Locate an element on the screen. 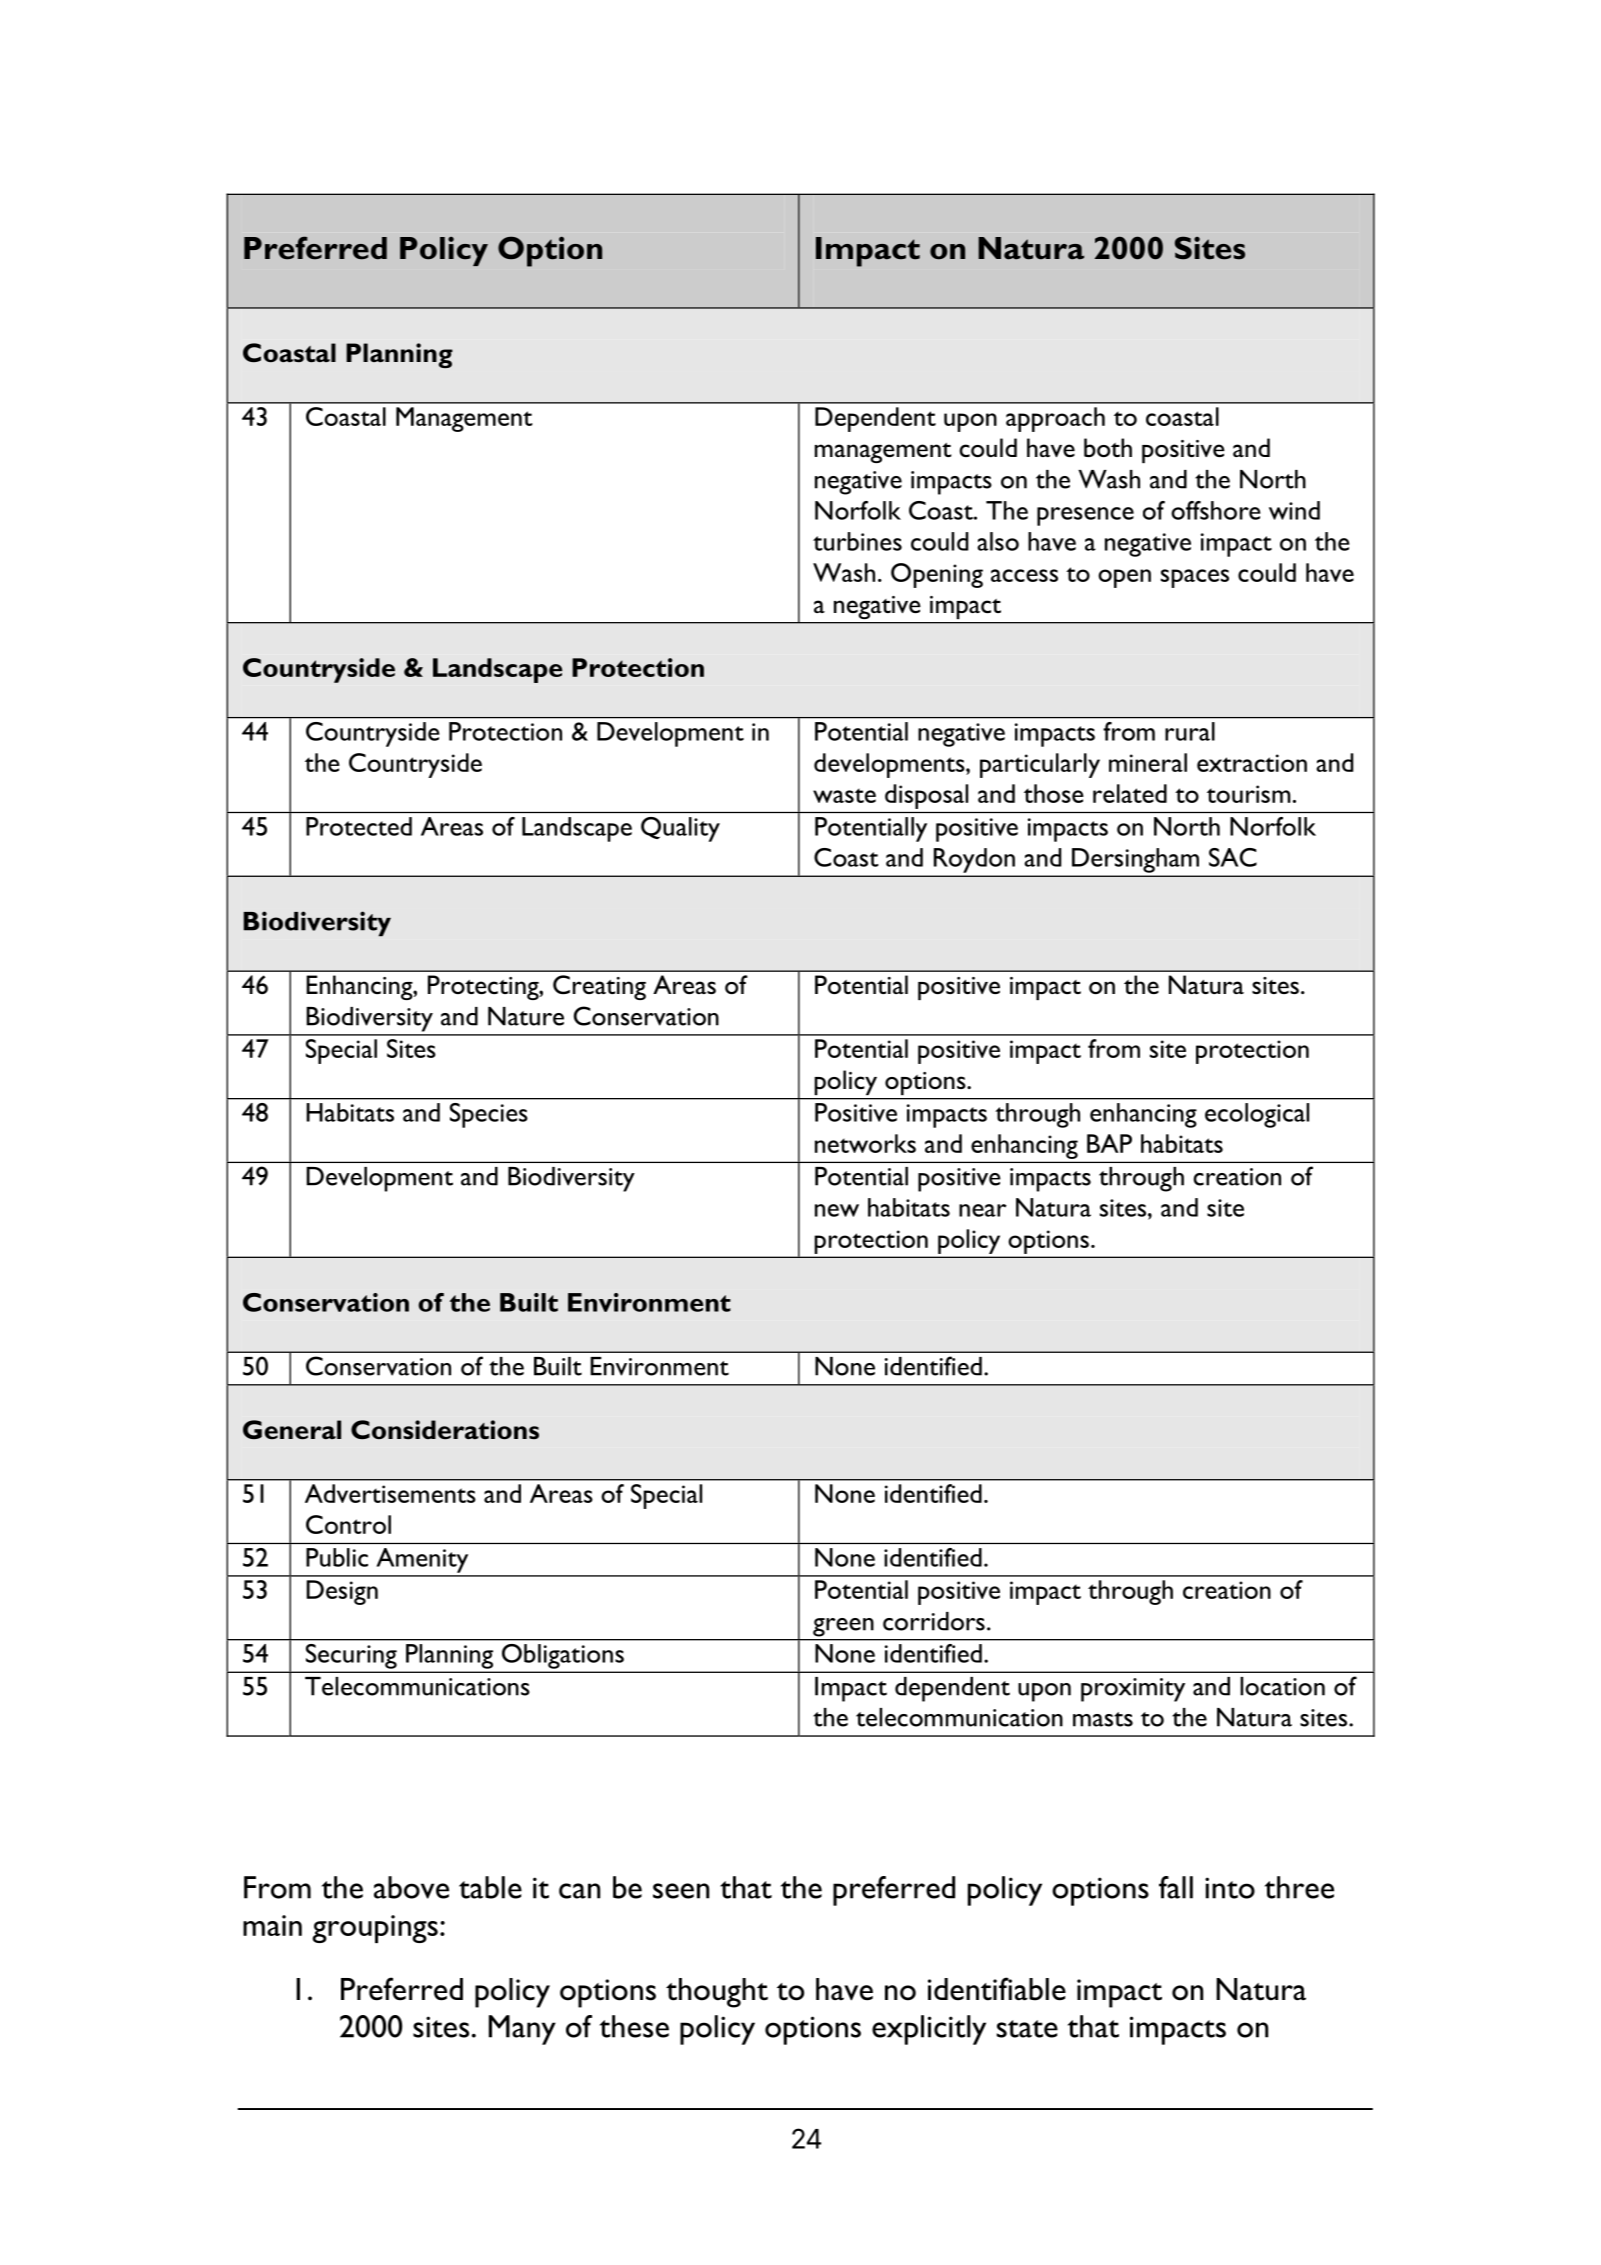  near is located at coordinates (983, 1210).
